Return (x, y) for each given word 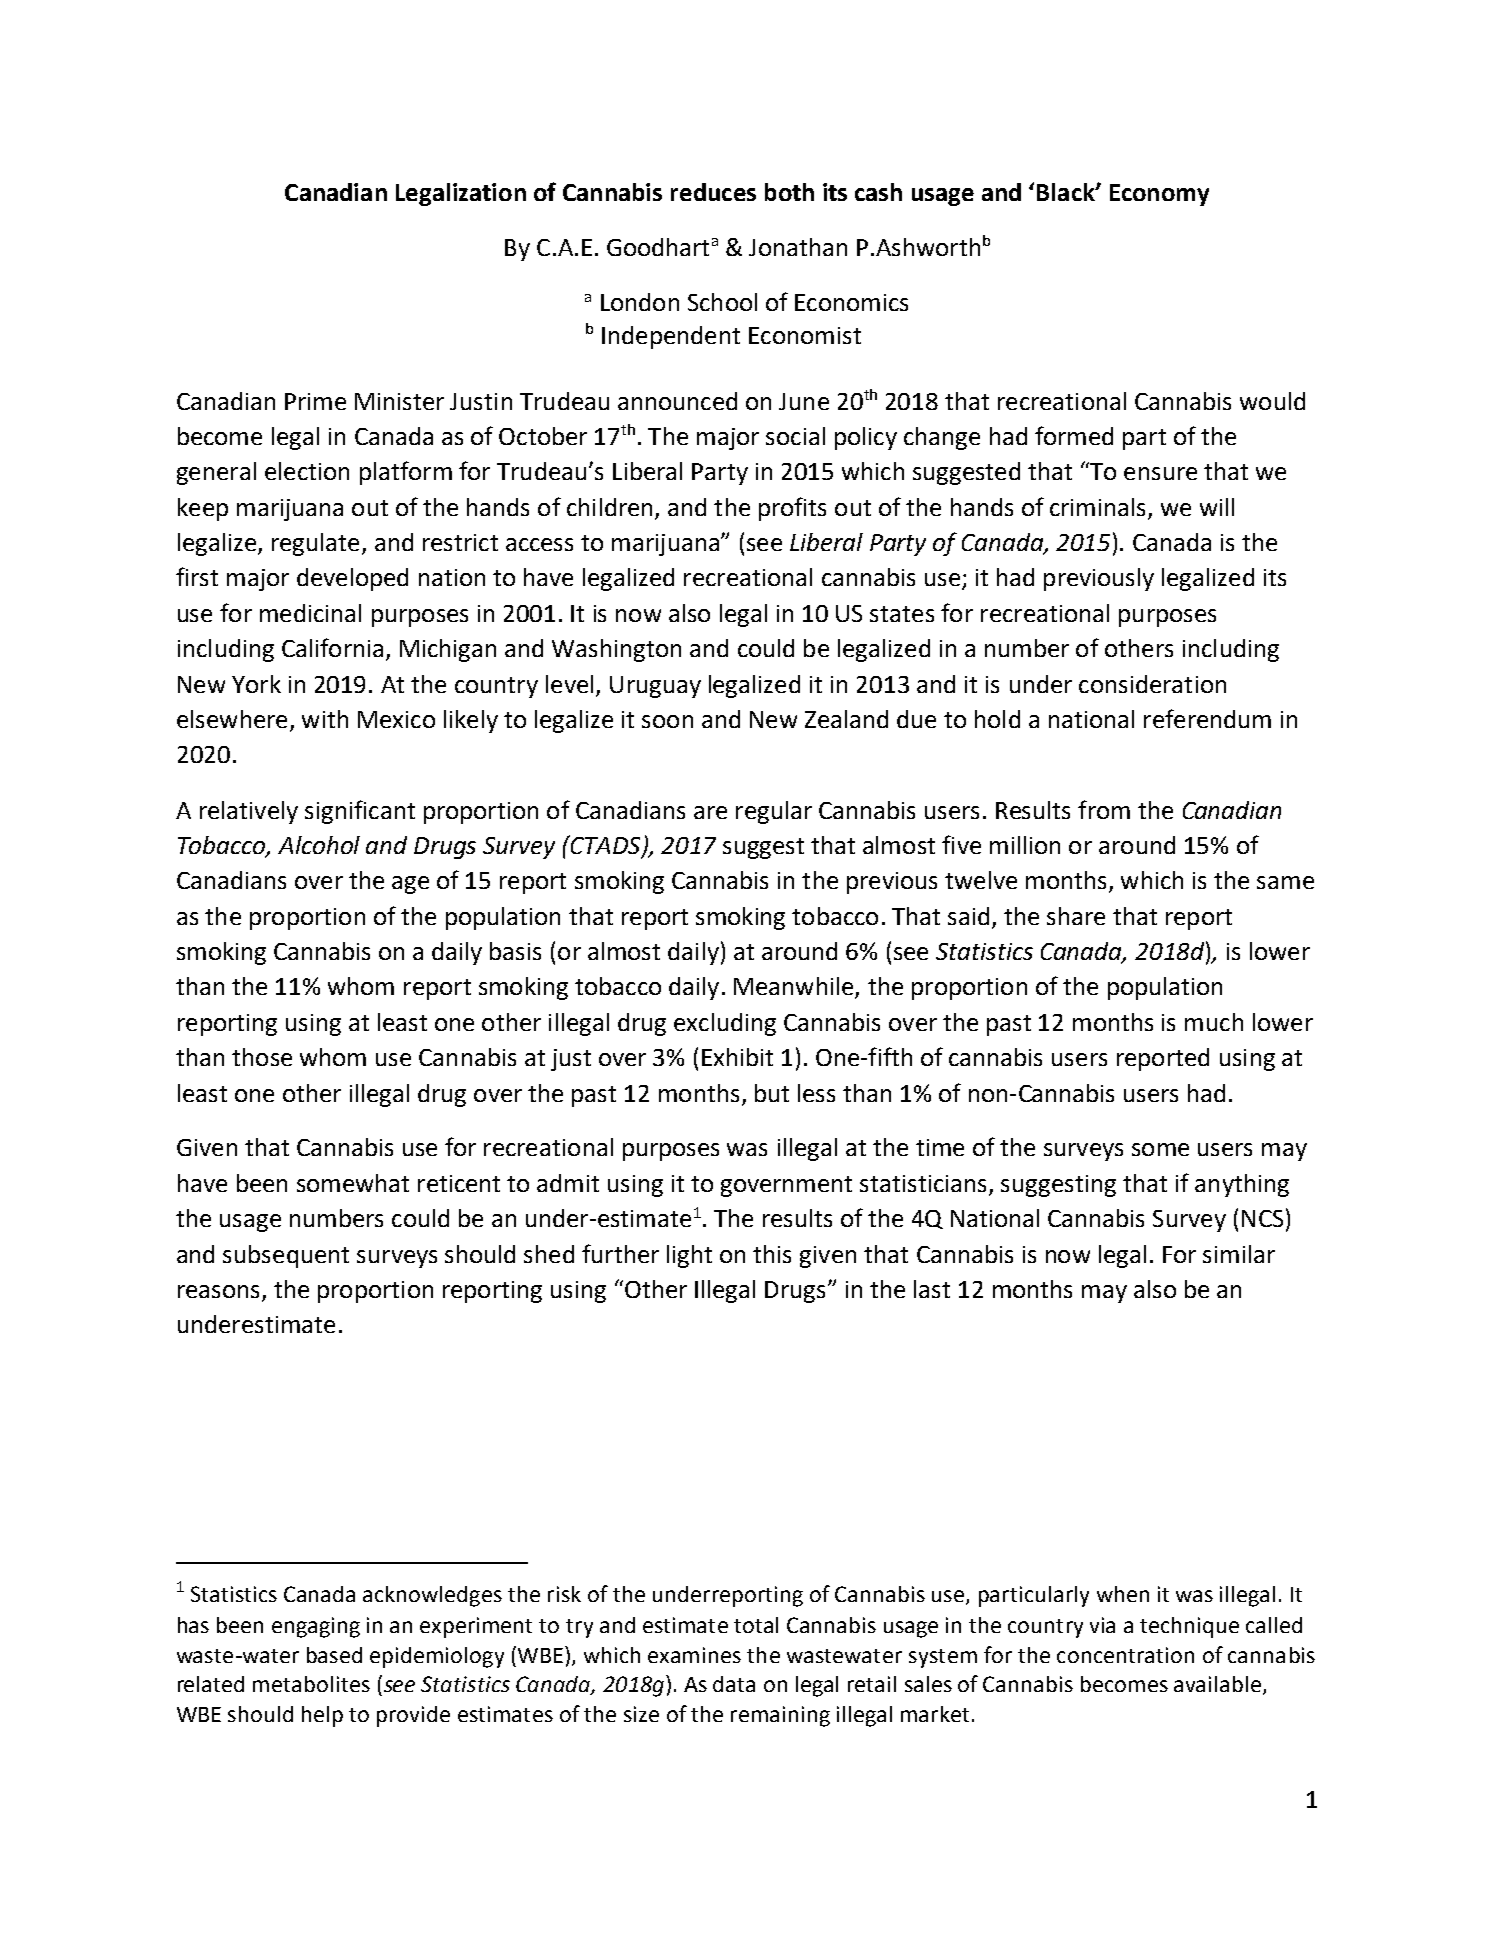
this (772, 1254)
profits (792, 509)
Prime (315, 401)
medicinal (310, 613)
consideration (1152, 684)
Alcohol (319, 845)
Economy (1159, 195)
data (734, 1684)
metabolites (311, 1684)
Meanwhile (795, 987)
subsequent (286, 1256)
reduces (713, 192)
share (1076, 916)
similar (1239, 1254)
